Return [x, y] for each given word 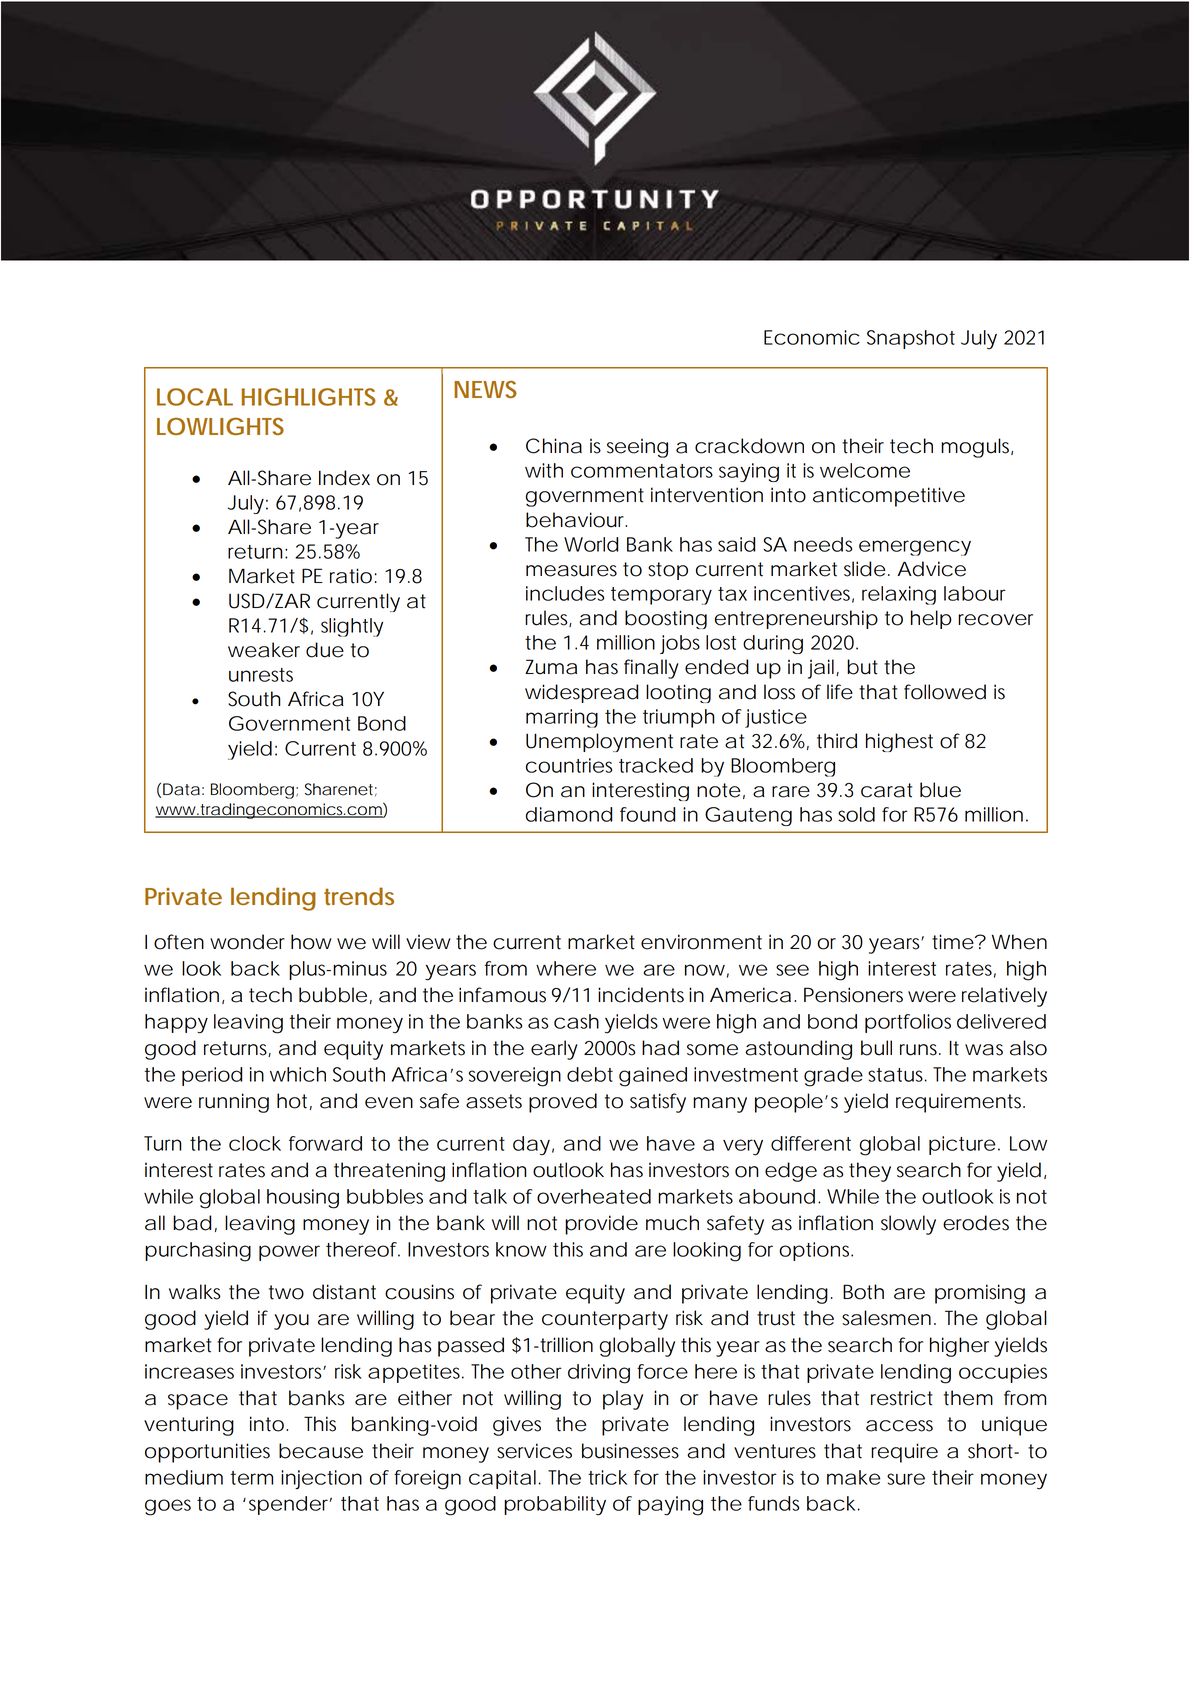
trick [607, 1477]
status [897, 1075]
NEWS [485, 389]
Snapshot [911, 339]
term [252, 1478]
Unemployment [599, 742]
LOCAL [195, 397]
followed [945, 692]
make [853, 1477]
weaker [264, 650]
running [234, 1103]
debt [590, 1074]
